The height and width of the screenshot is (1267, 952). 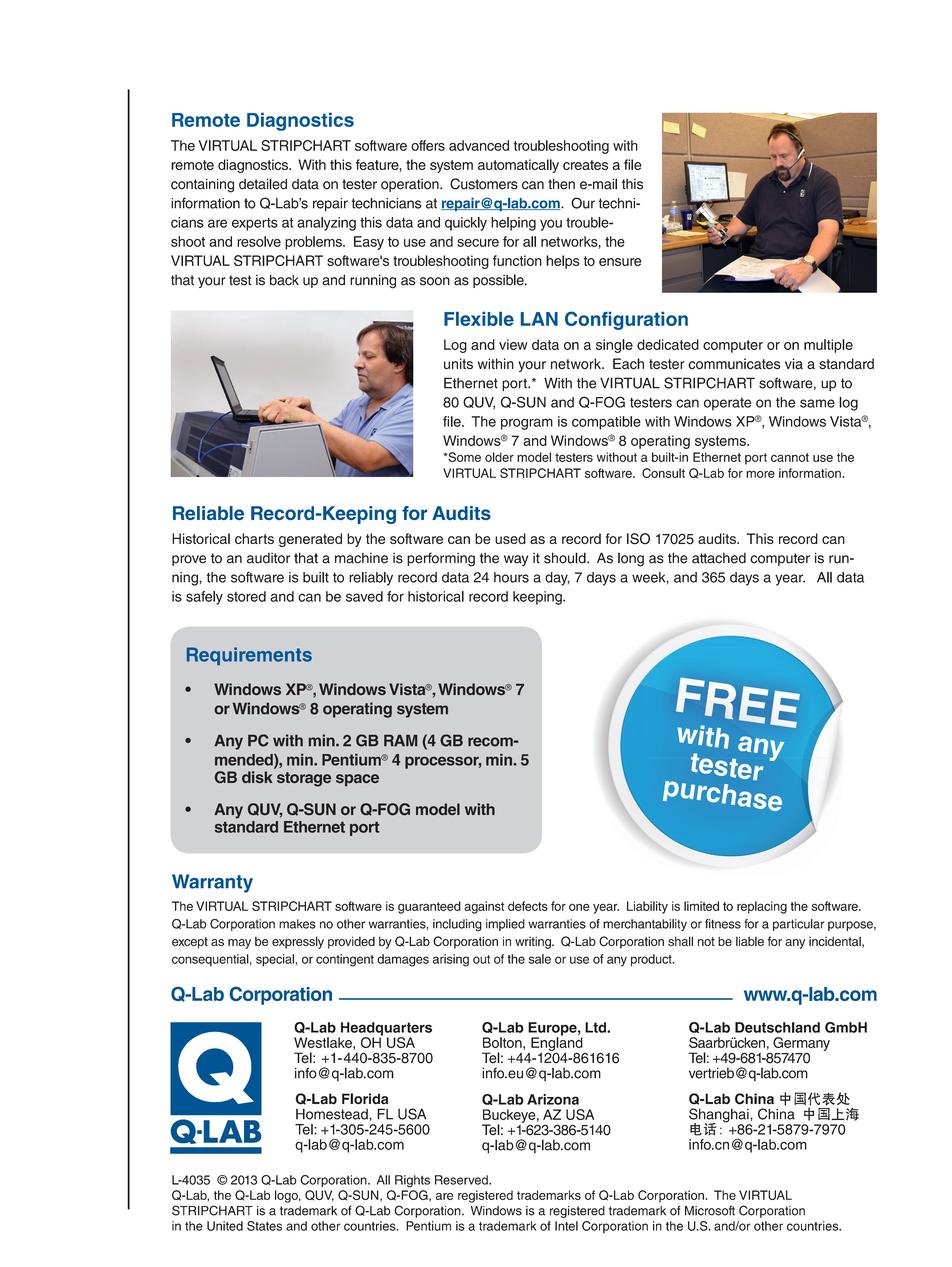 I want to click on implied, so click(x=505, y=925).
